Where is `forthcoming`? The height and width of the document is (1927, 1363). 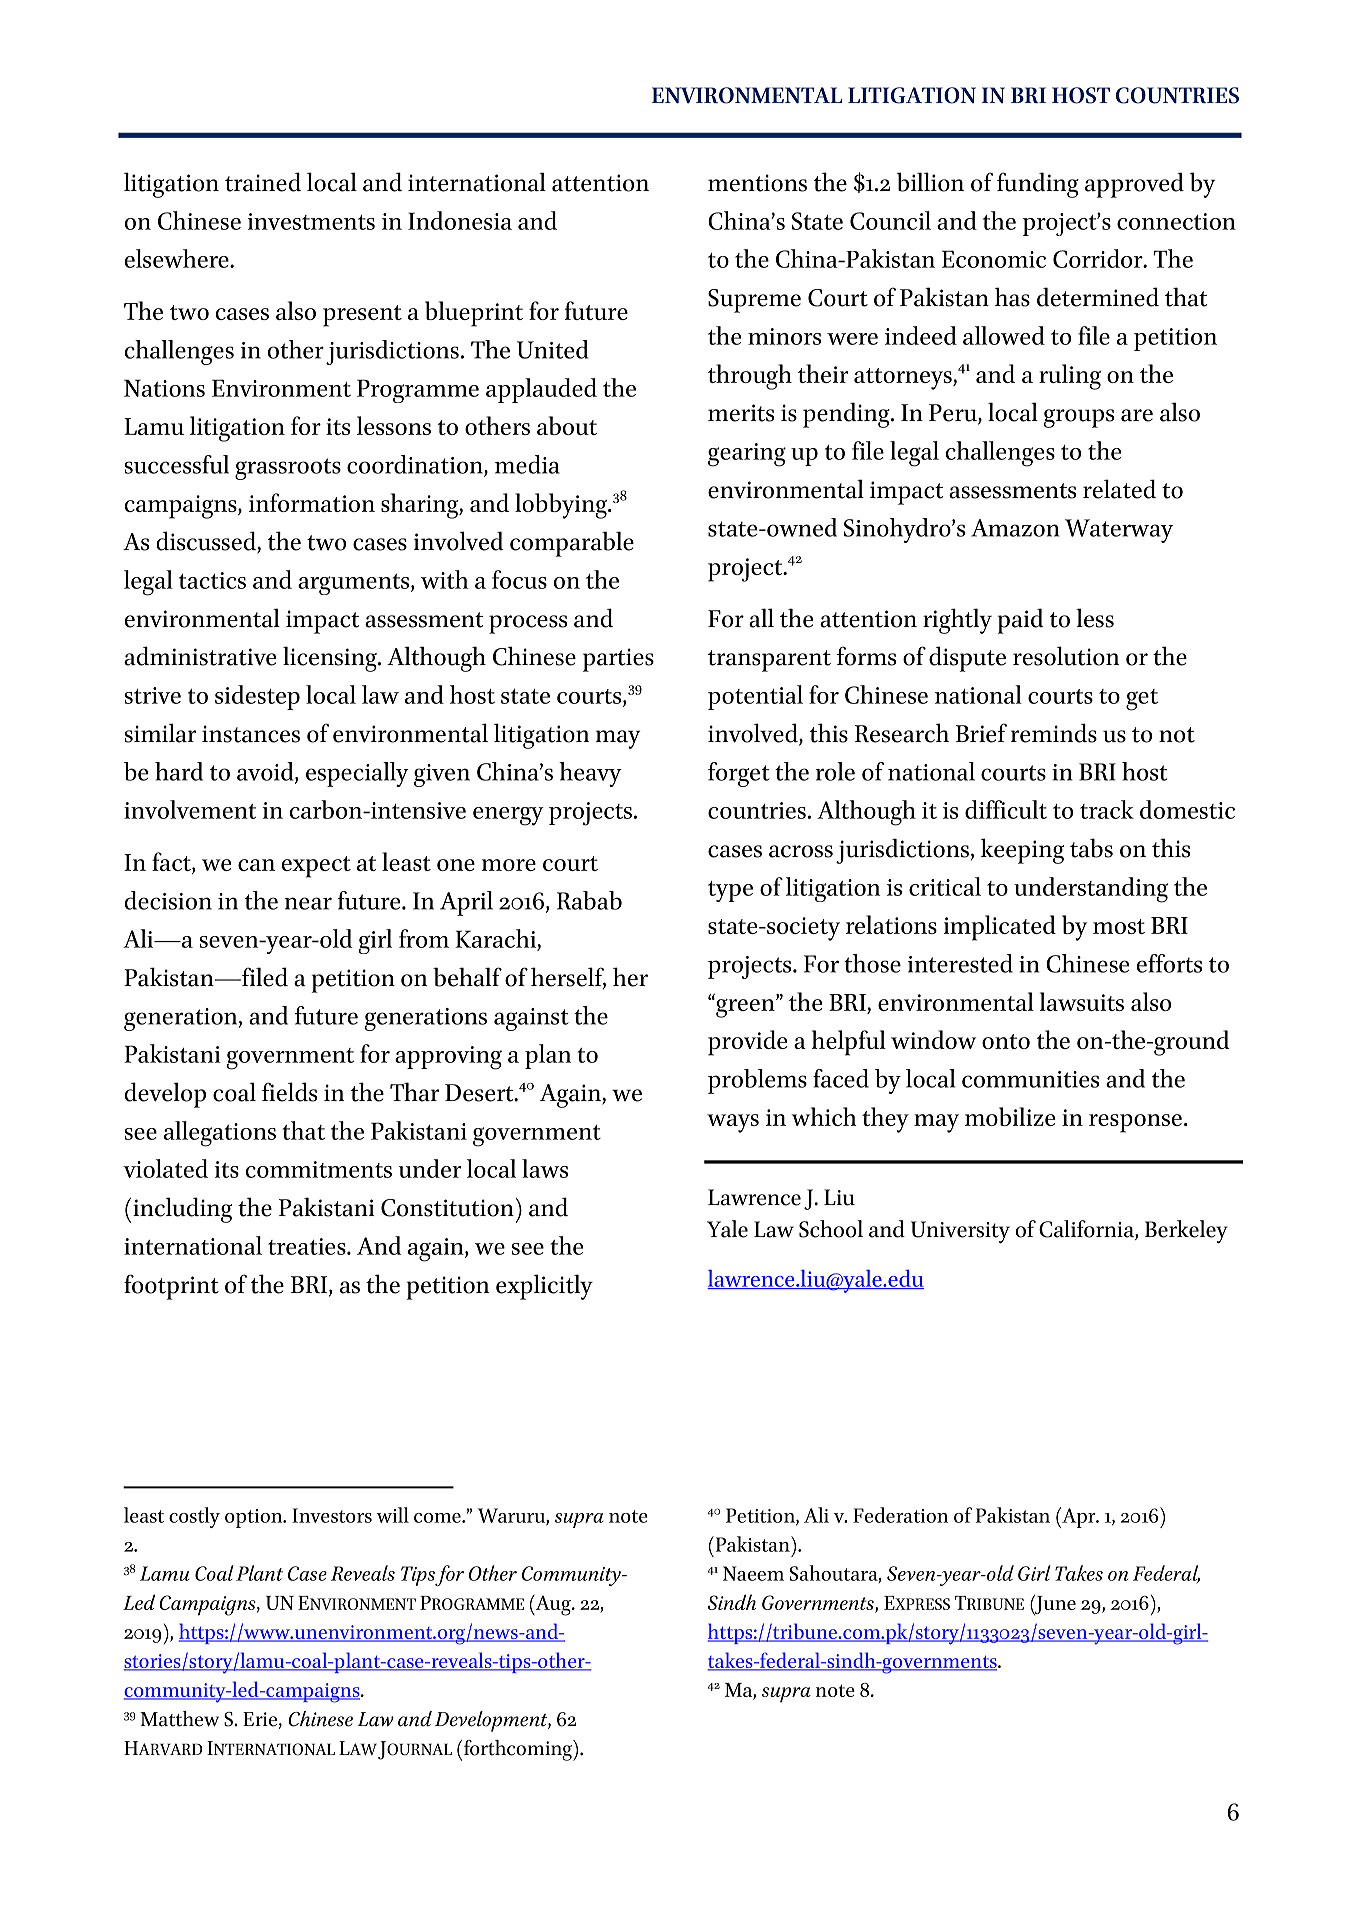 forthcoming is located at coordinates (519, 1750).
